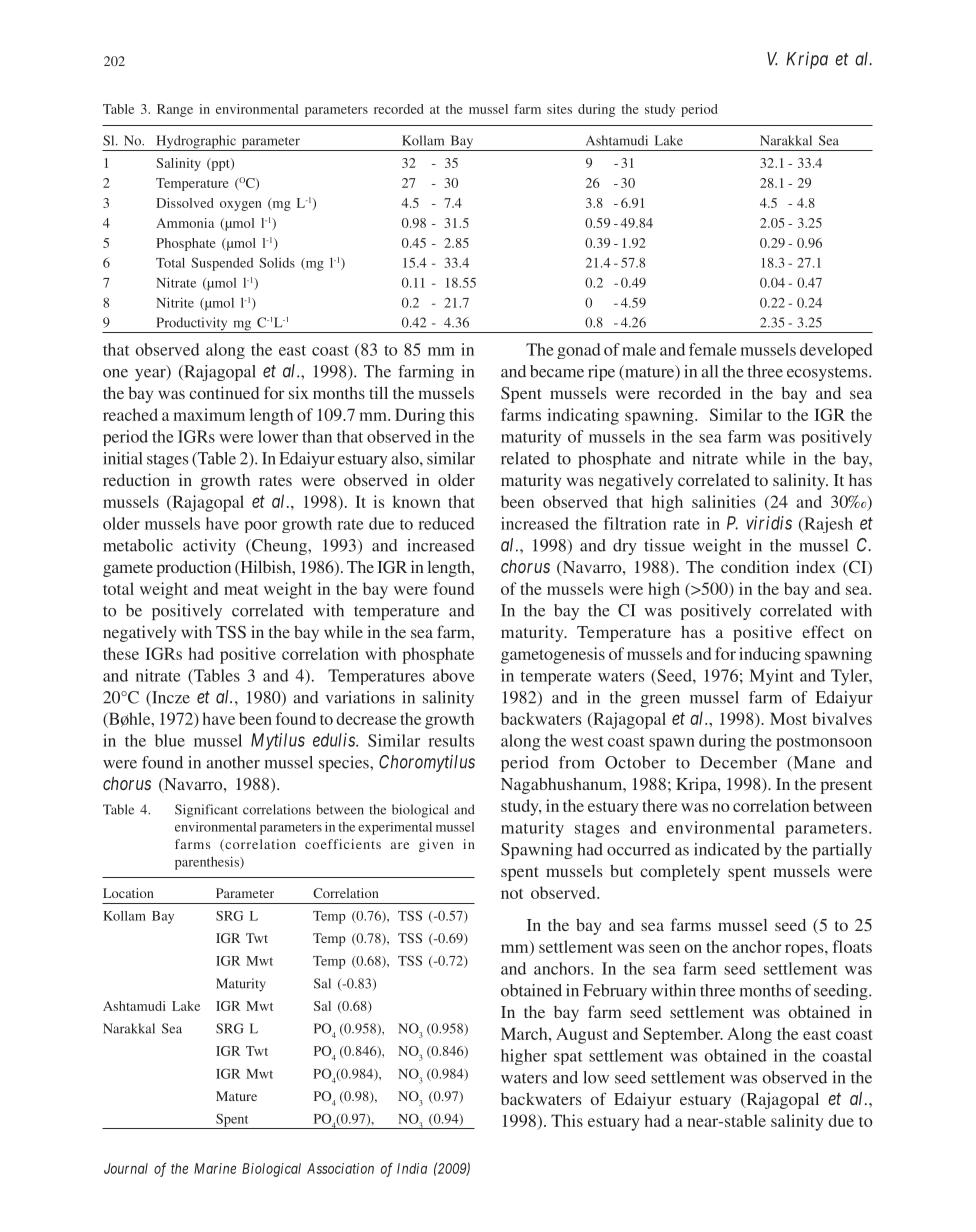  I want to click on indicated, so click(727, 849).
